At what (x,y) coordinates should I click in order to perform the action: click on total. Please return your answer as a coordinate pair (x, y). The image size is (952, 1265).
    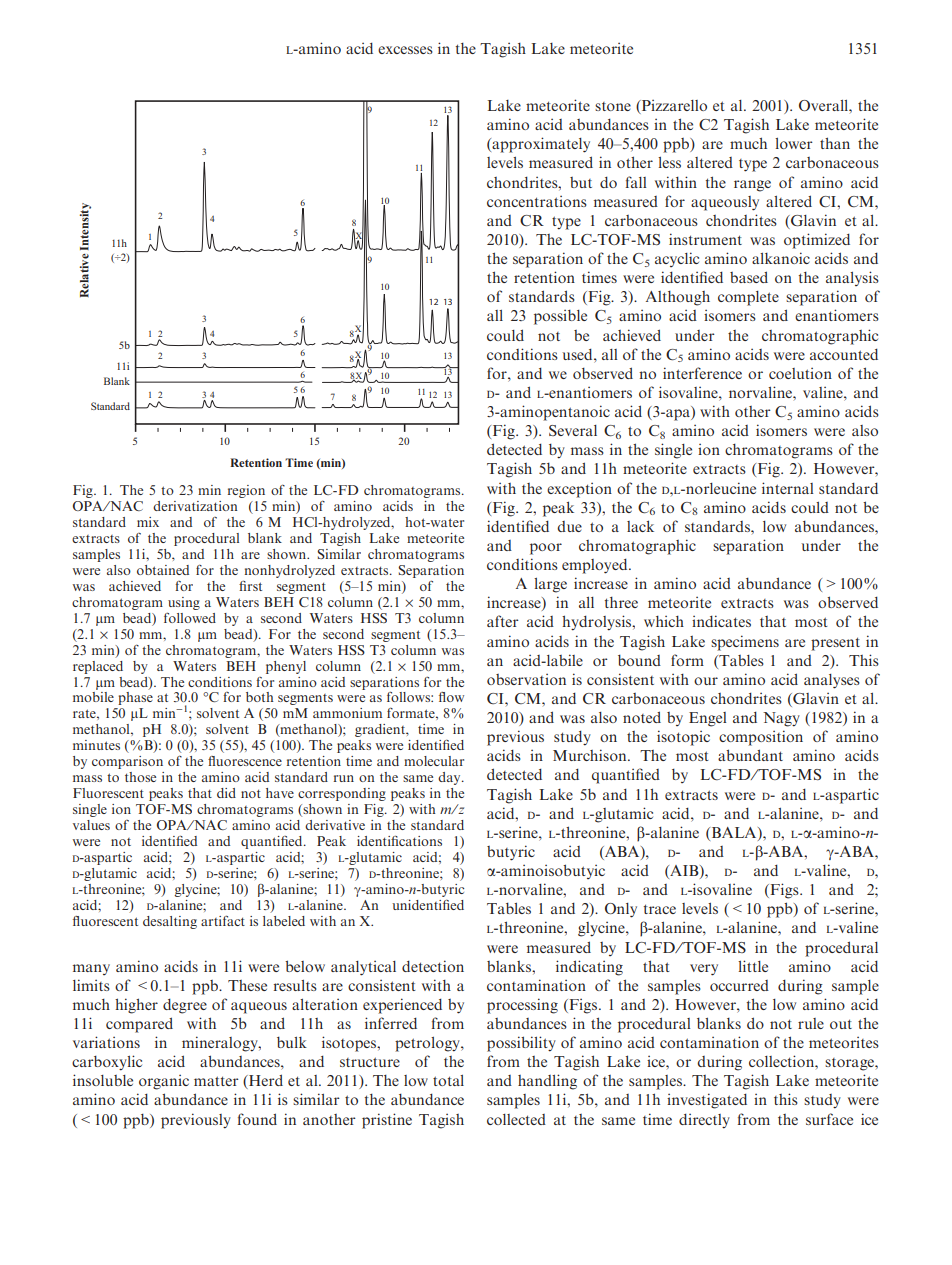
    Looking at the image, I should click on (448, 1080).
